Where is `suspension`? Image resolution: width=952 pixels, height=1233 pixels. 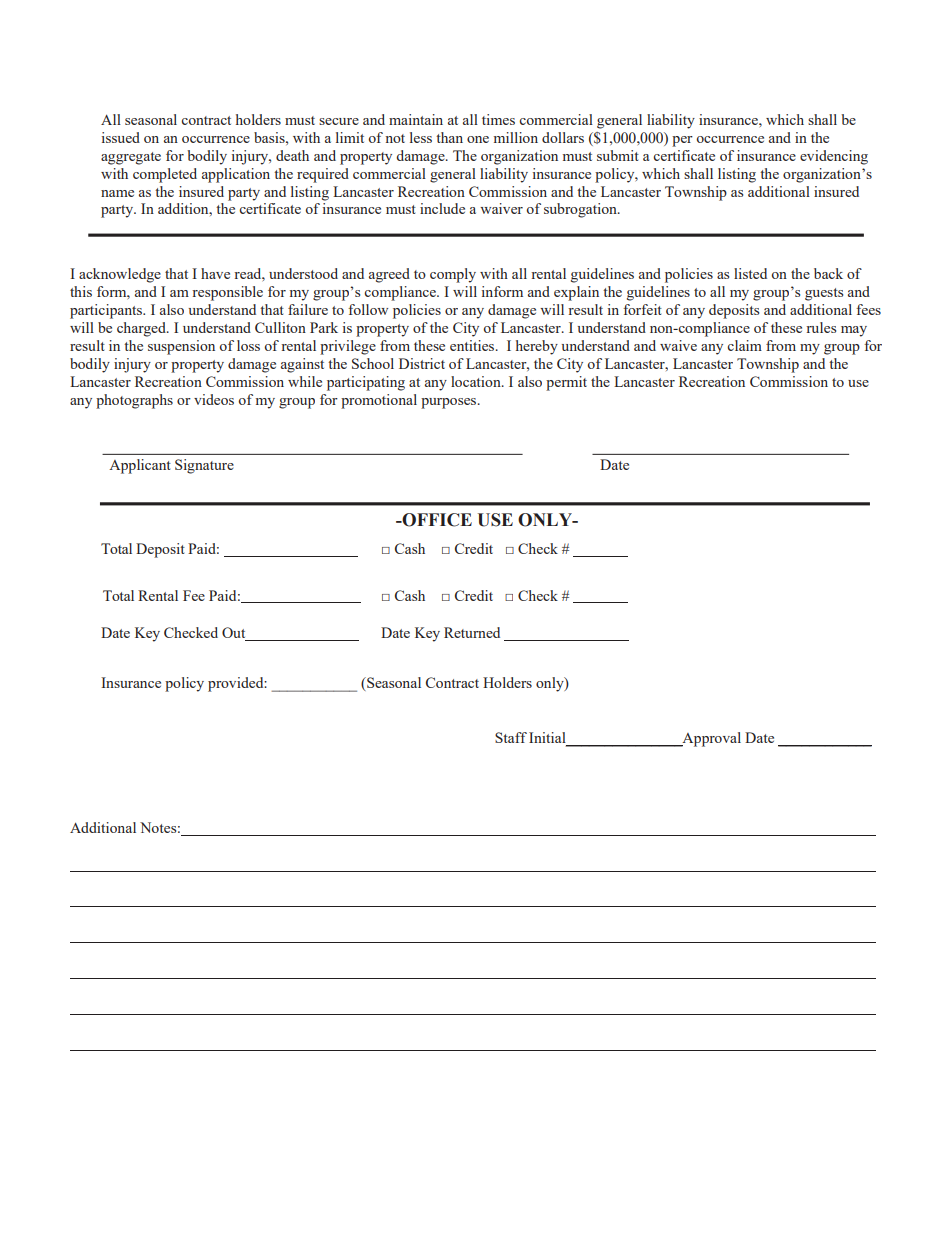 suspension is located at coordinates (181, 347).
